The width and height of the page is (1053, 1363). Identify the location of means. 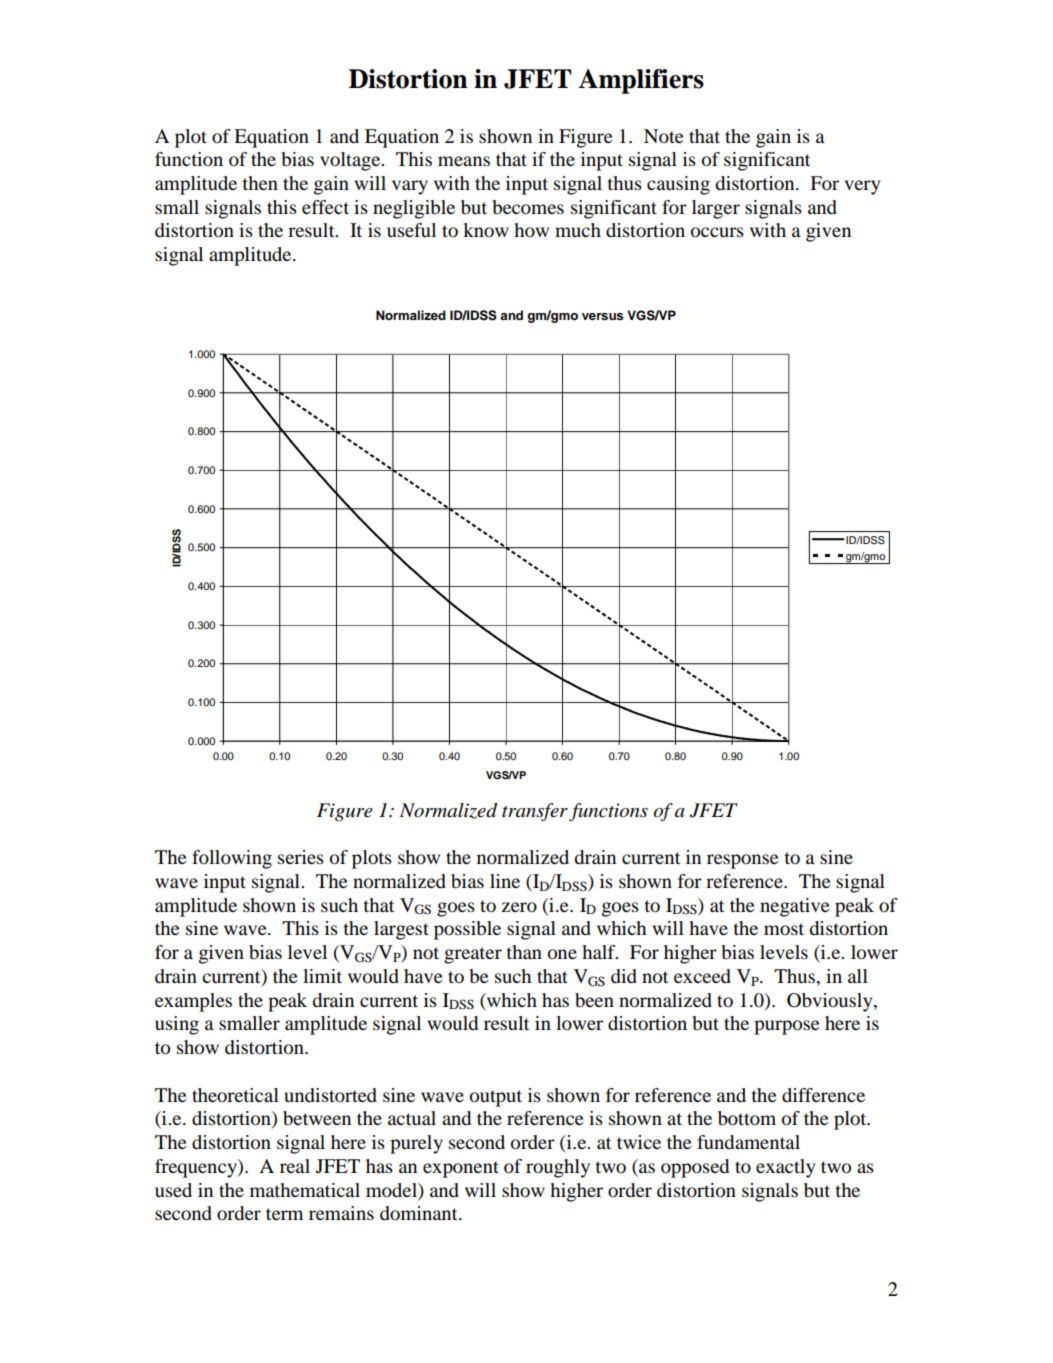
(464, 161).
